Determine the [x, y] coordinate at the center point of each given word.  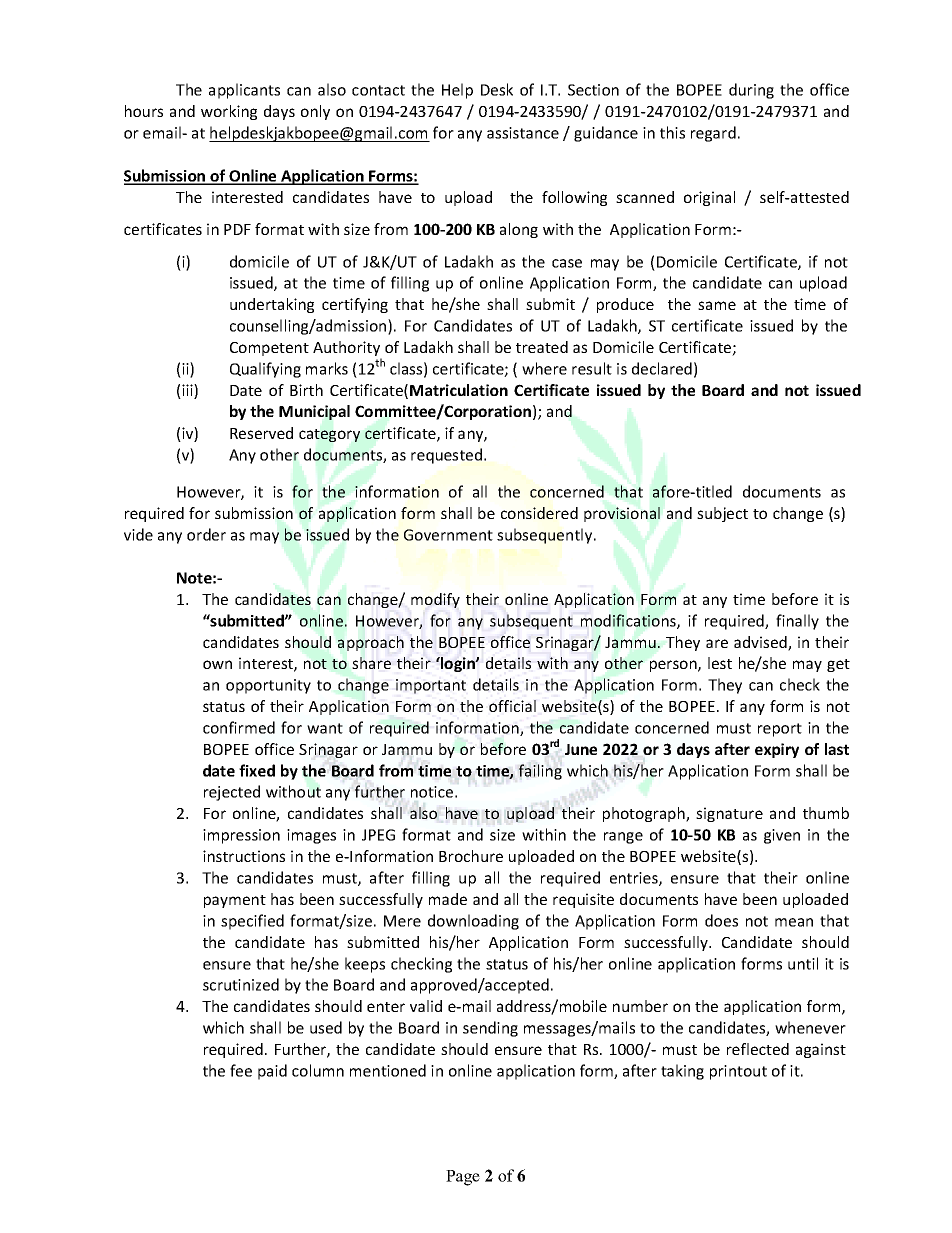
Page [463, 1178]
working [229, 112]
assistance [523, 133]
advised [761, 643]
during [751, 91]
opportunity [268, 686]
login [458, 664]
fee [241, 1070]
